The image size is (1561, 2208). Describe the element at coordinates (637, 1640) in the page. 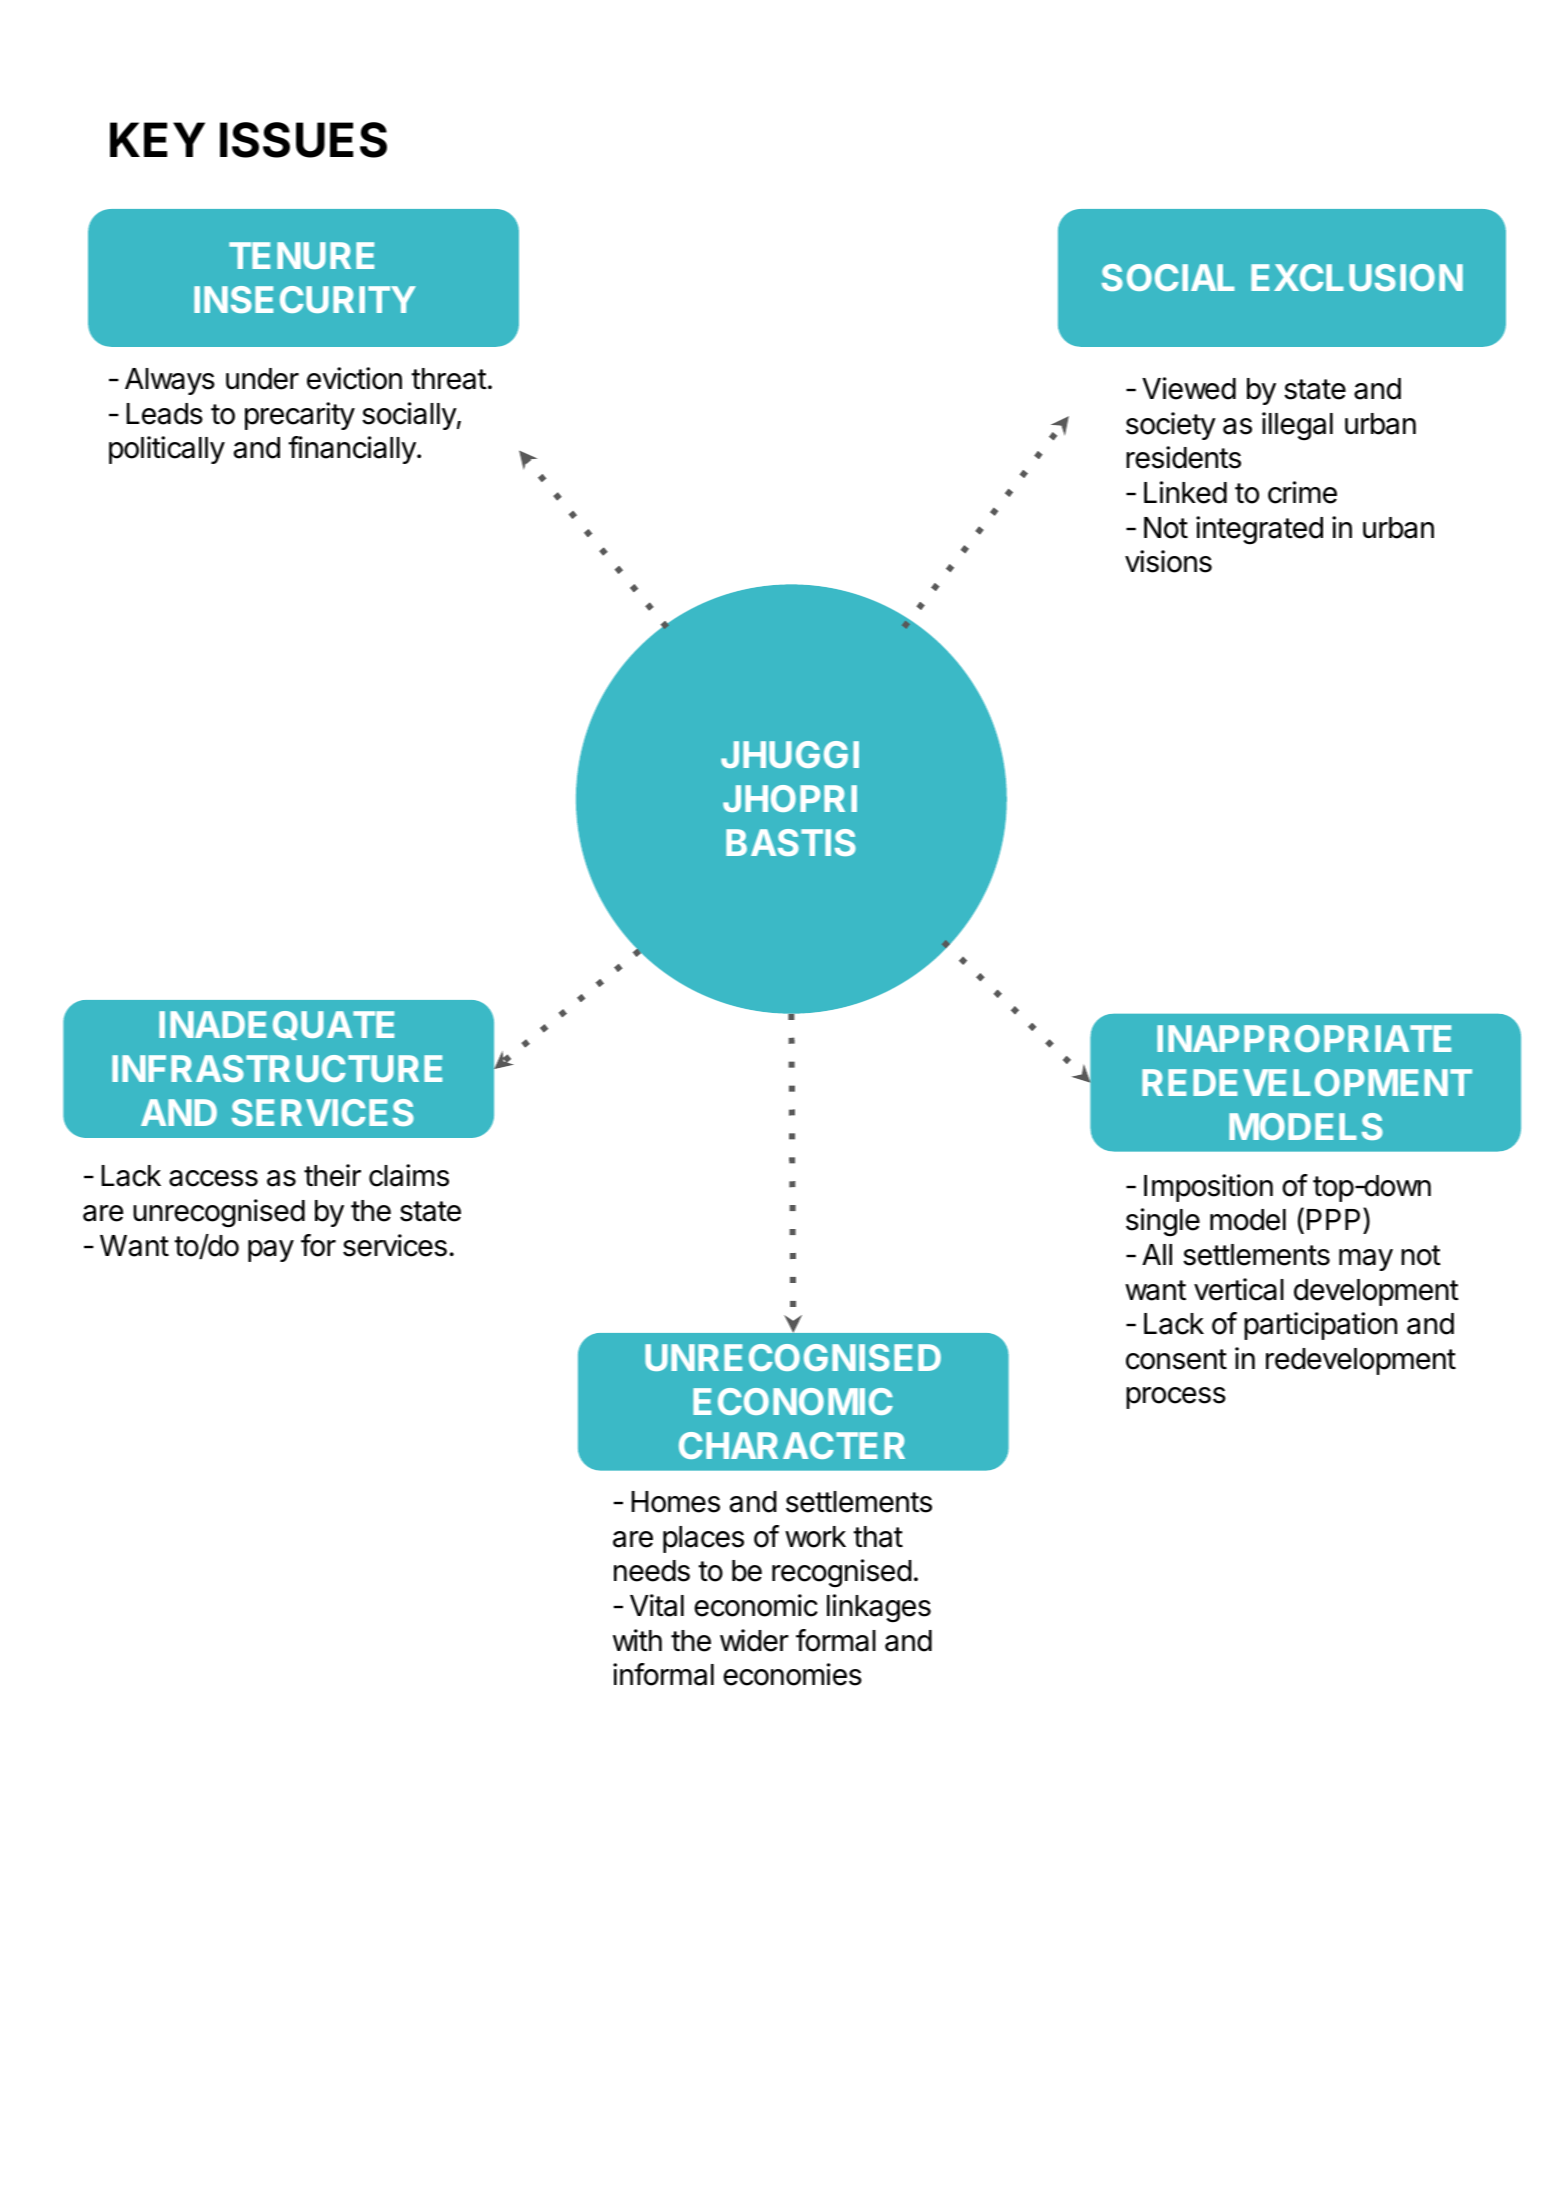

I see `with` at that location.
